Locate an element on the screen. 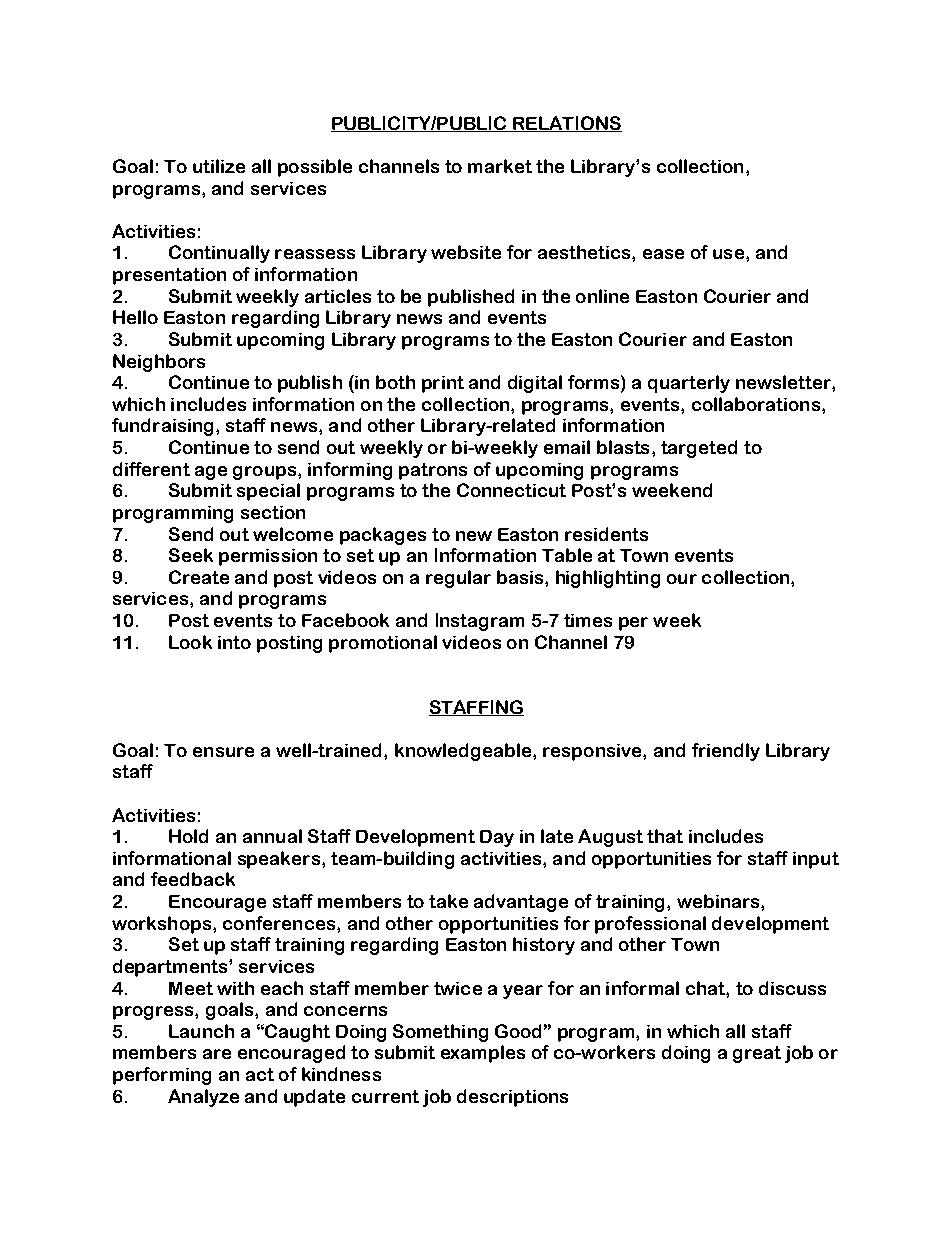 Image resolution: width=952 pixels, height=1233 pixels. examples is located at coordinates (483, 1054).
